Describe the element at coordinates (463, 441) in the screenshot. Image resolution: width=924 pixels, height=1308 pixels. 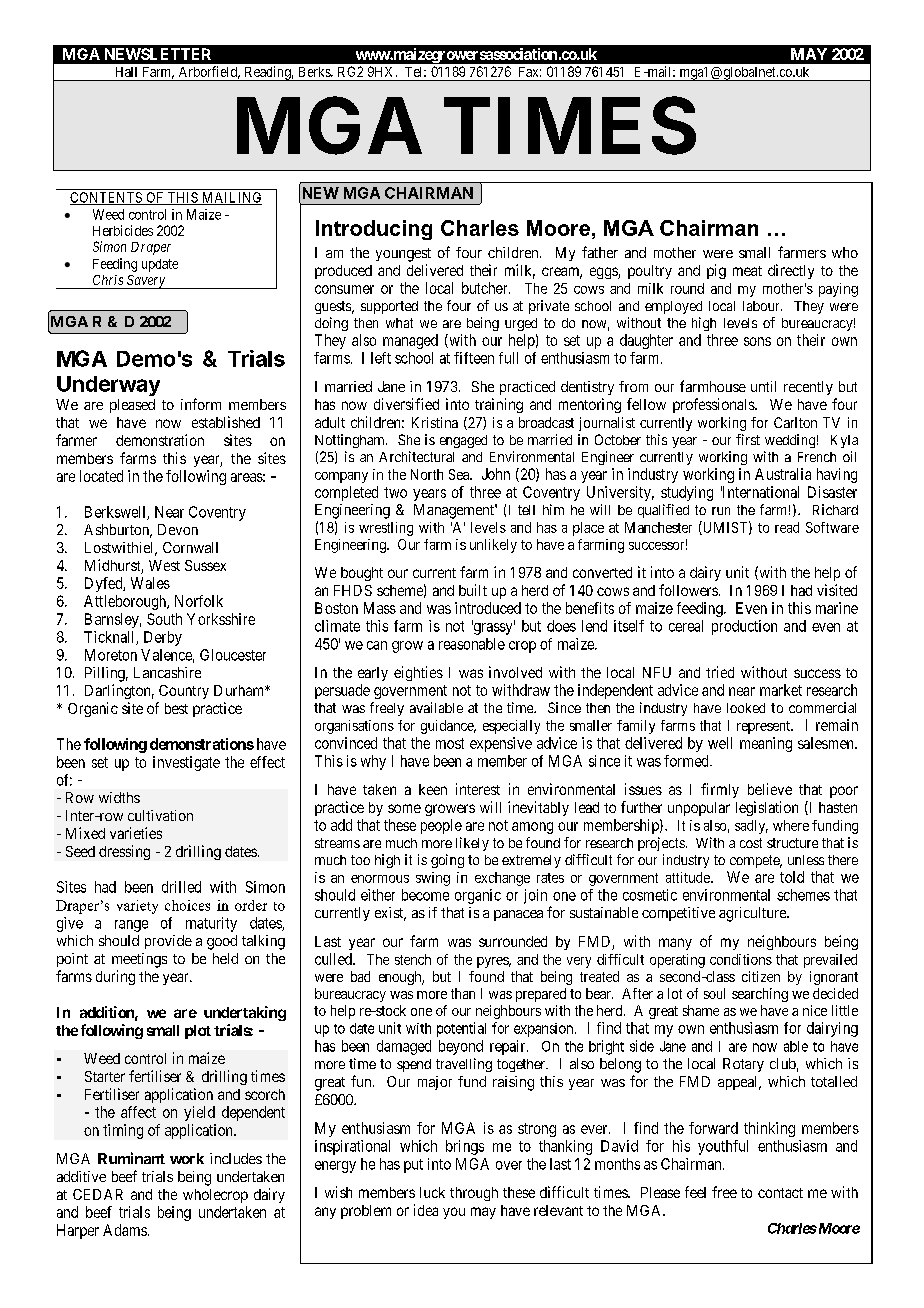
I see `engaged` at that location.
